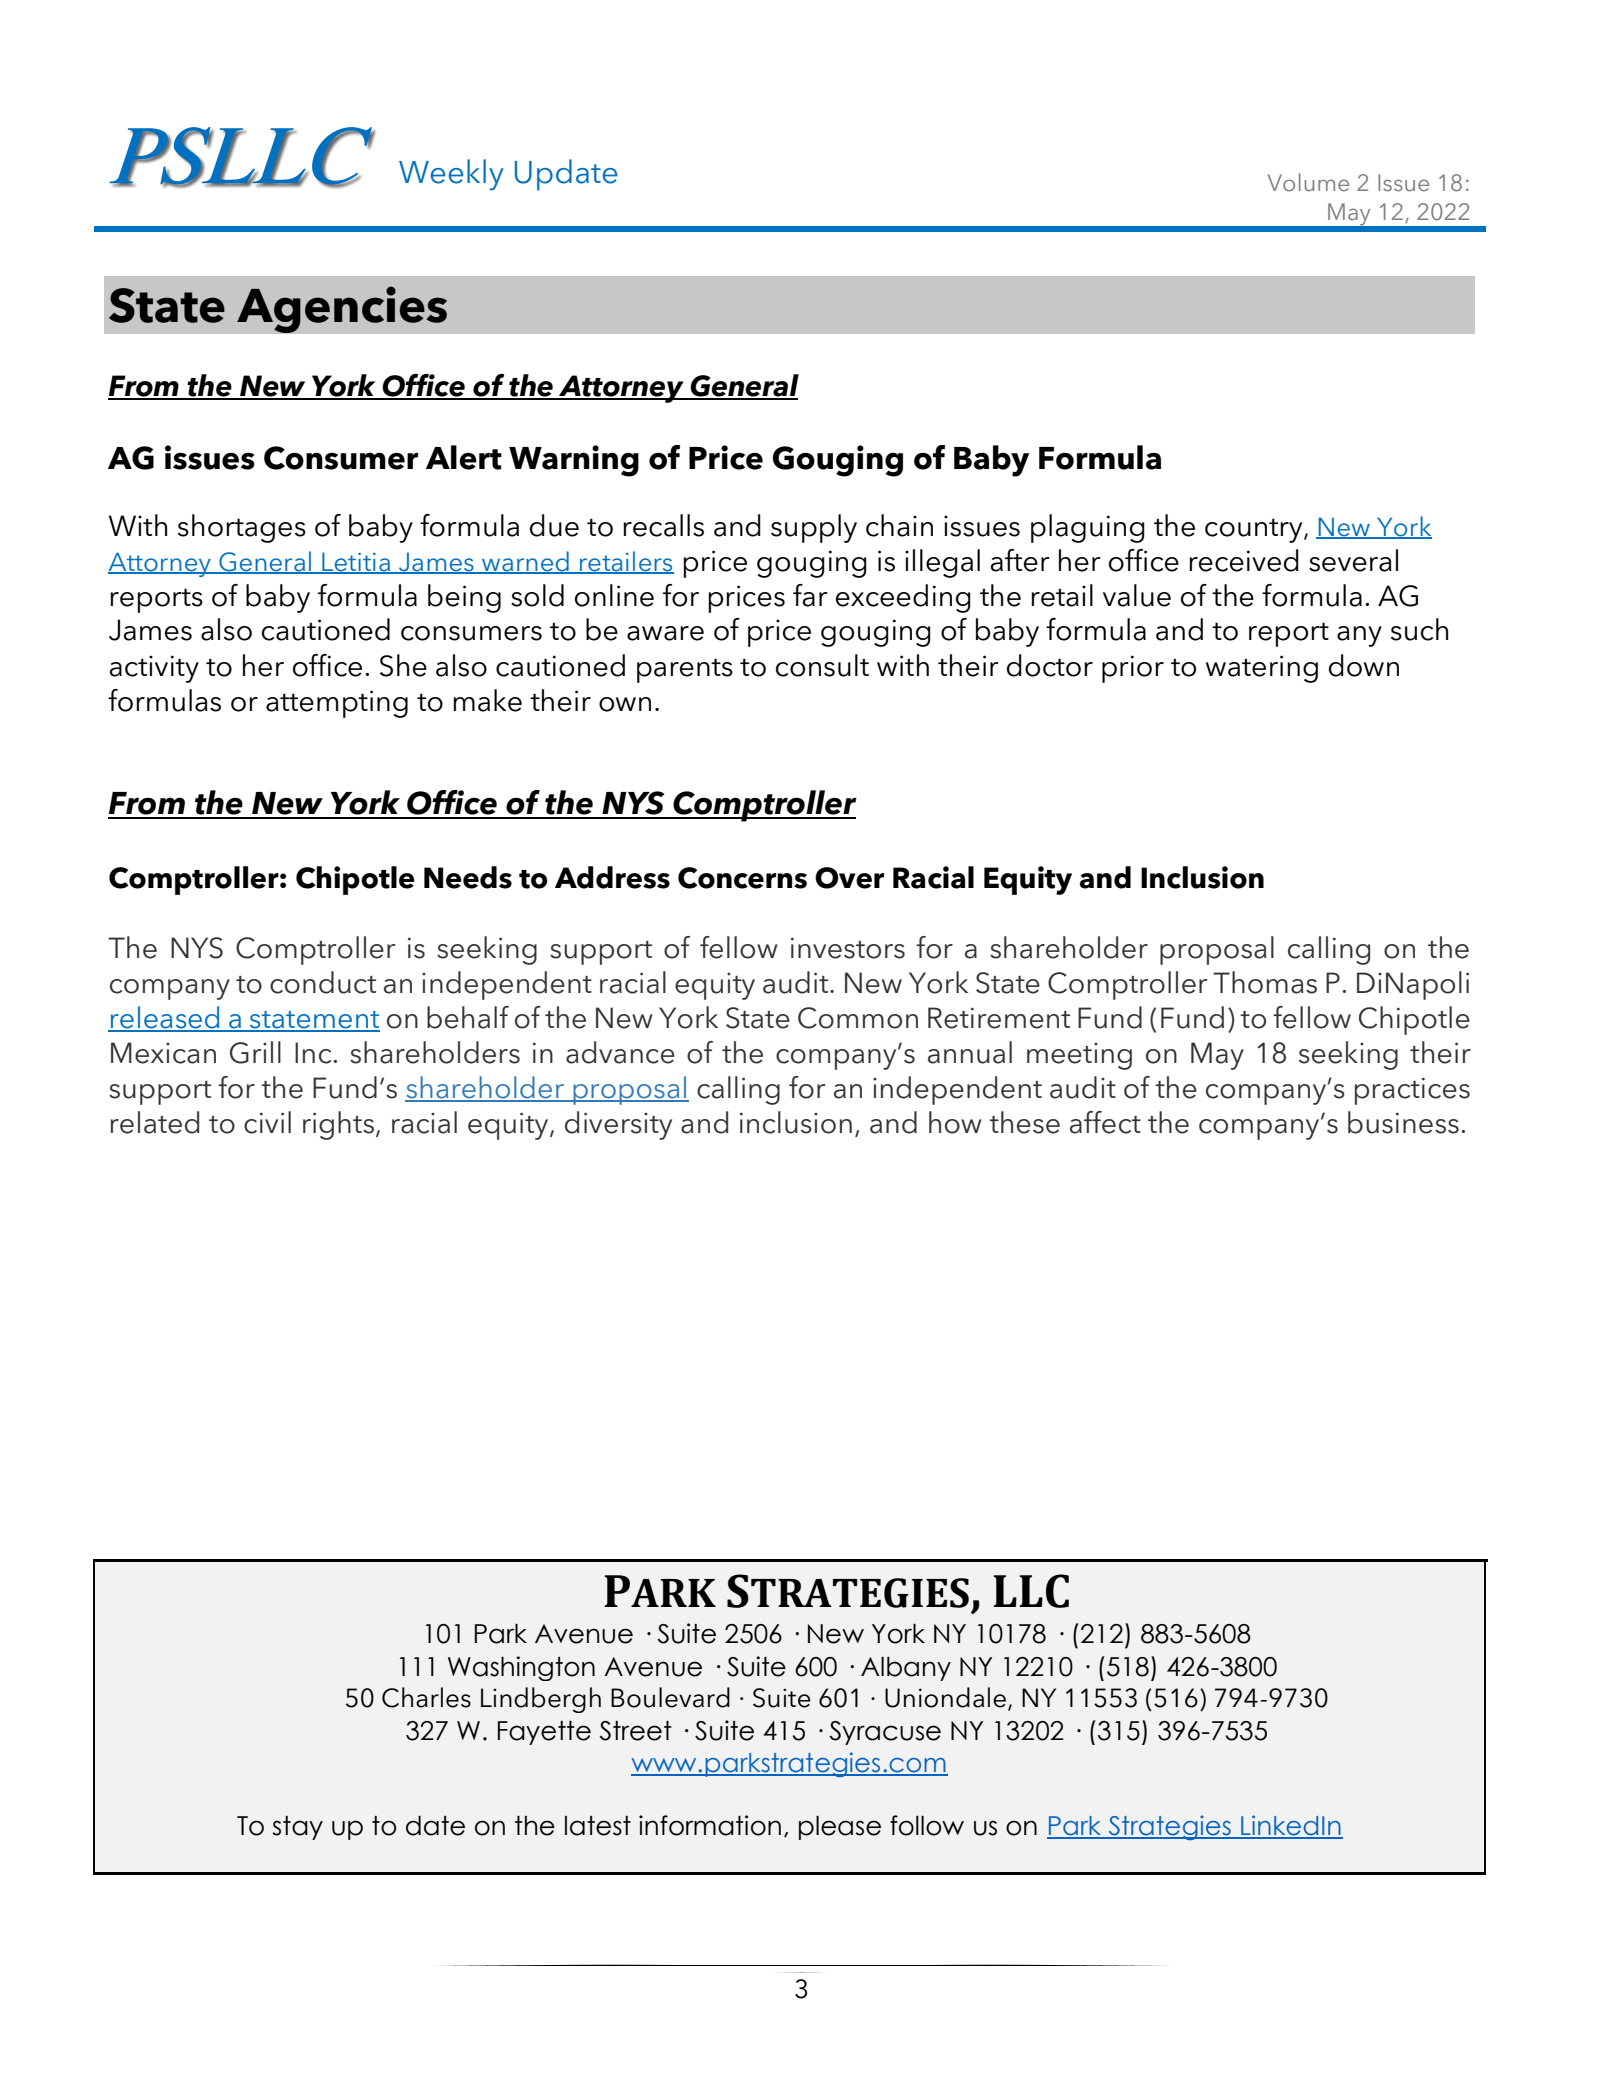 The height and width of the image is (2074, 1603). Describe the element at coordinates (618, 1125) in the image. I see `diversity` at that location.
